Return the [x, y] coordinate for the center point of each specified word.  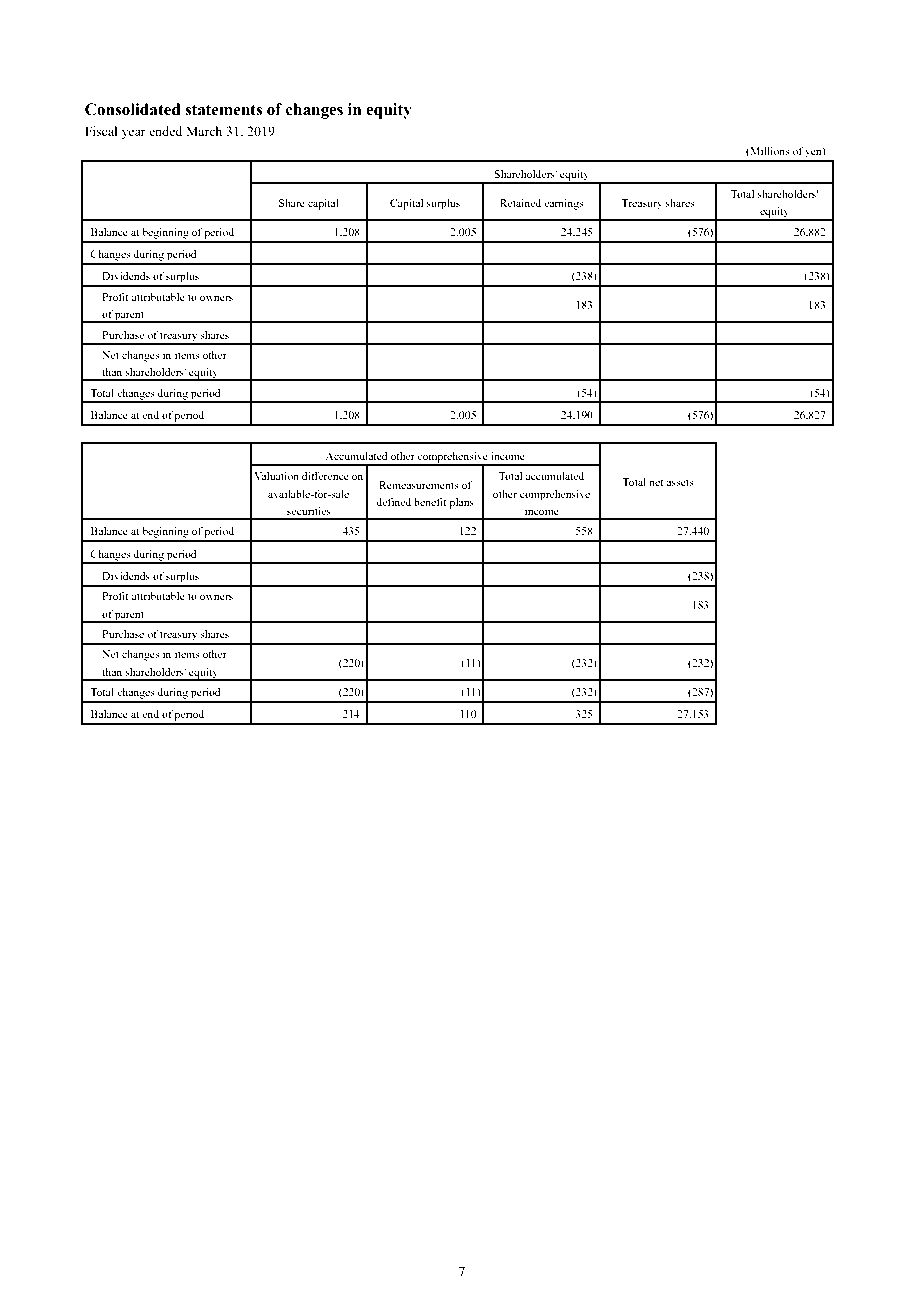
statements [223, 110]
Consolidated [133, 109]
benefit [430, 502]
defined [393, 502]
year [134, 134]
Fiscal [101, 131]
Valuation [276, 476]
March [204, 131]
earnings [564, 204]
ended [165, 131]
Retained [520, 203]
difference [325, 475]
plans [461, 503]
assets [680, 482]
